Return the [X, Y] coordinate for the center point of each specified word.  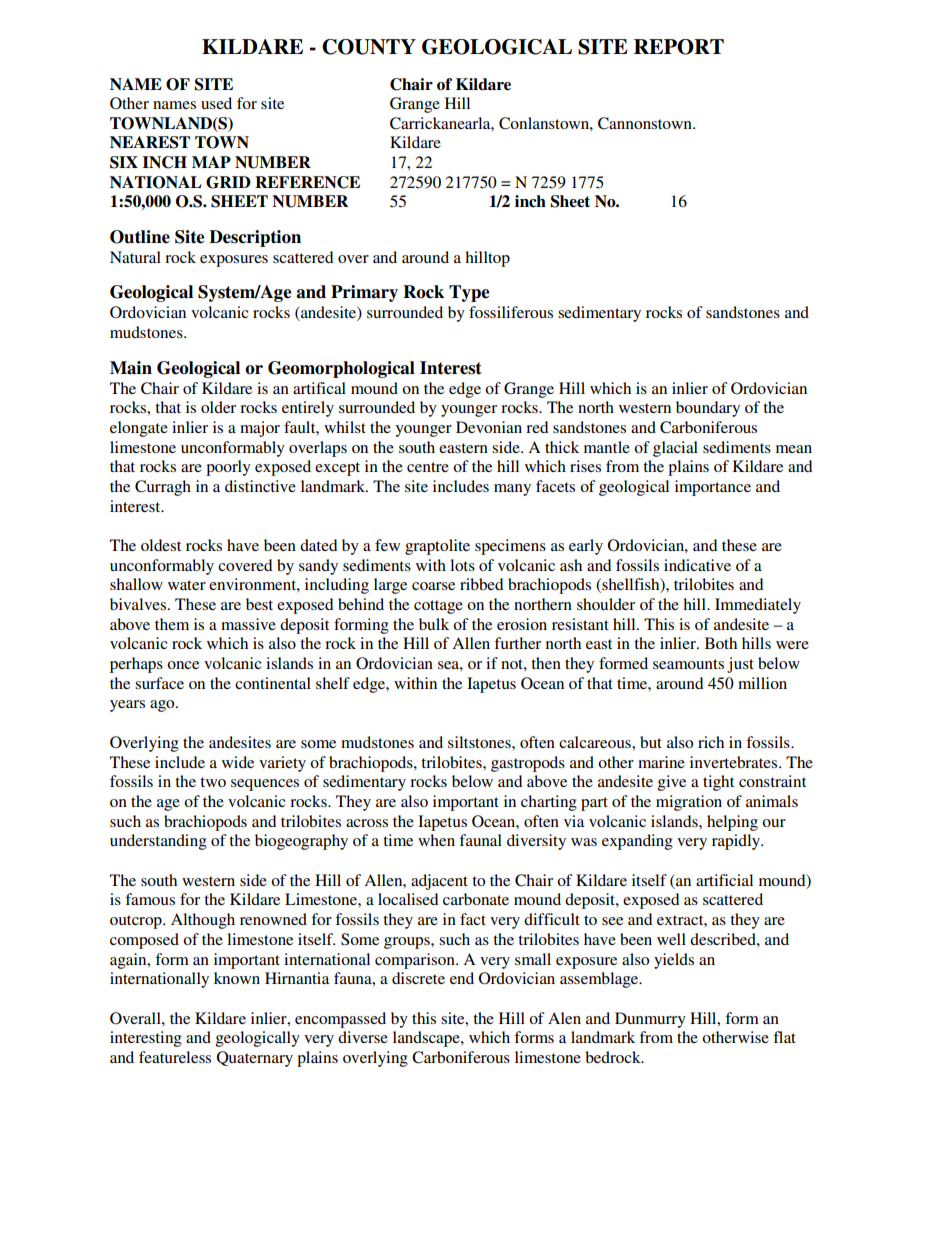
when [436, 840]
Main [131, 368]
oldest [161, 545]
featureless [175, 1057]
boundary [708, 409]
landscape [427, 1039]
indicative [697, 565]
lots [462, 565]
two [213, 782]
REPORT [679, 47]
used [216, 103]
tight [718, 783]
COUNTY [369, 47]
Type [469, 293]
